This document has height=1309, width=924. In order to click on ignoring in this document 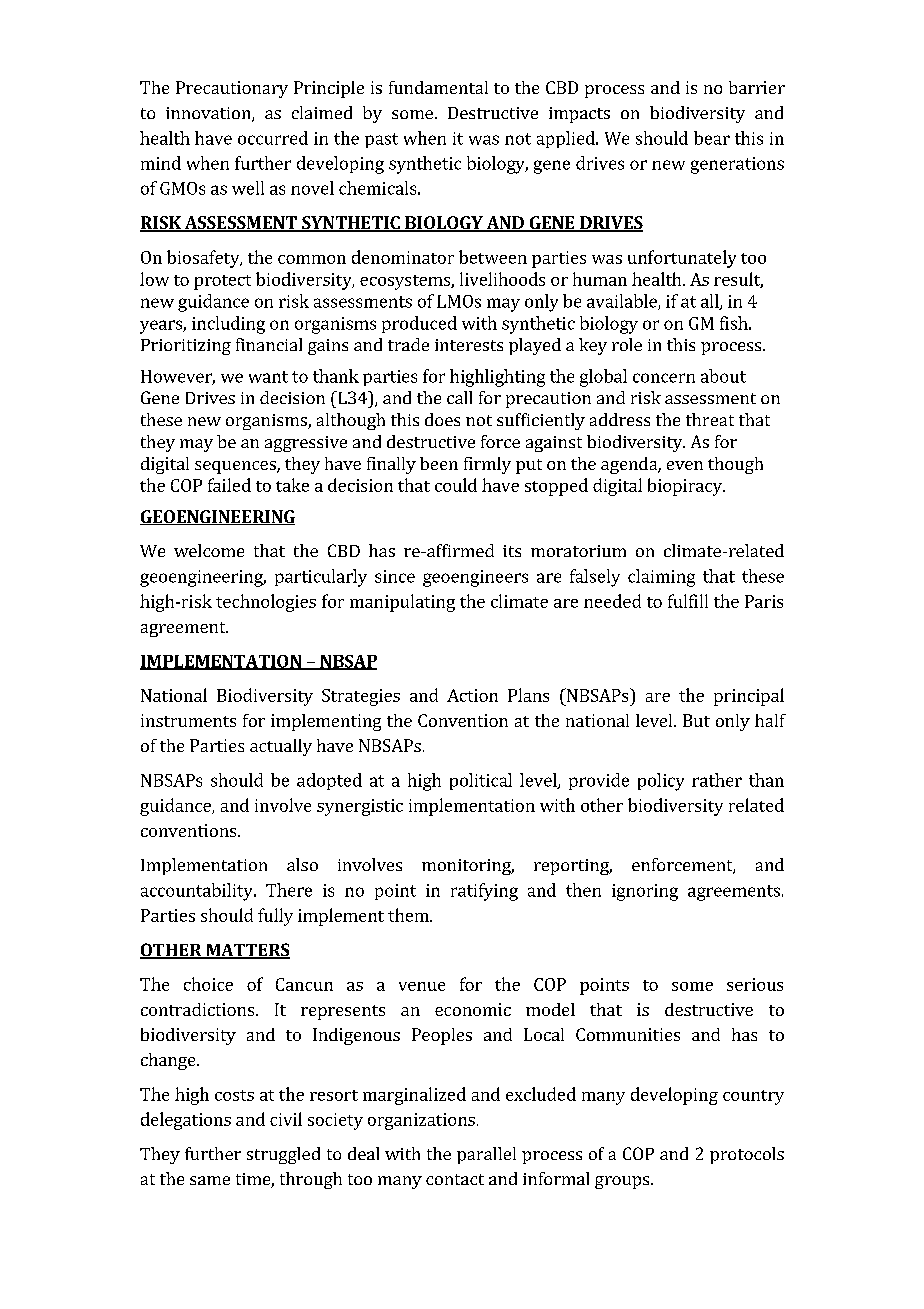, I will do `click(645, 892)`.
